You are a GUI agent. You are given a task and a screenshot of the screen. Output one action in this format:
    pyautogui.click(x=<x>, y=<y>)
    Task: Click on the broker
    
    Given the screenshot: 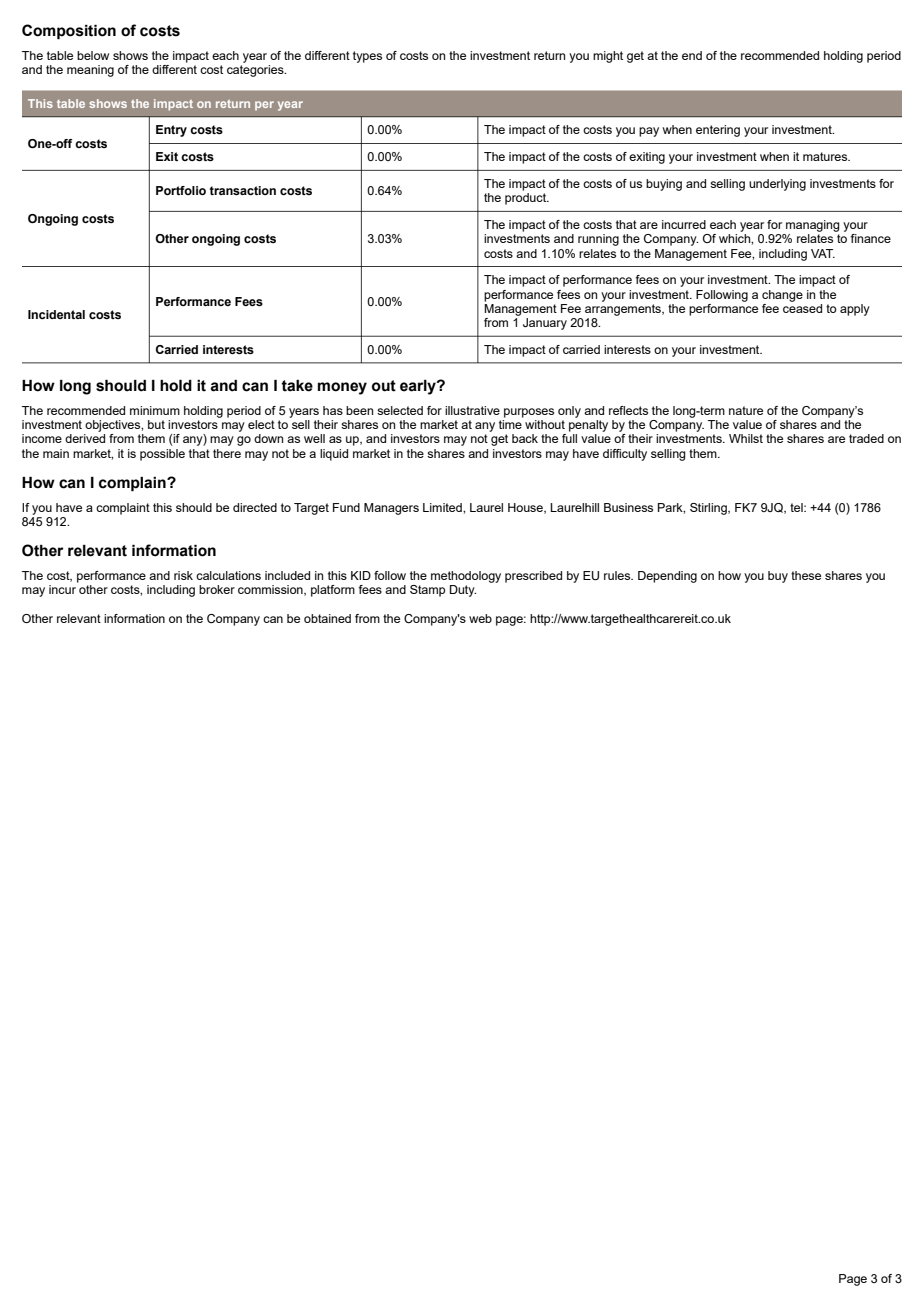 What is the action you would take?
    pyautogui.click(x=217, y=589)
